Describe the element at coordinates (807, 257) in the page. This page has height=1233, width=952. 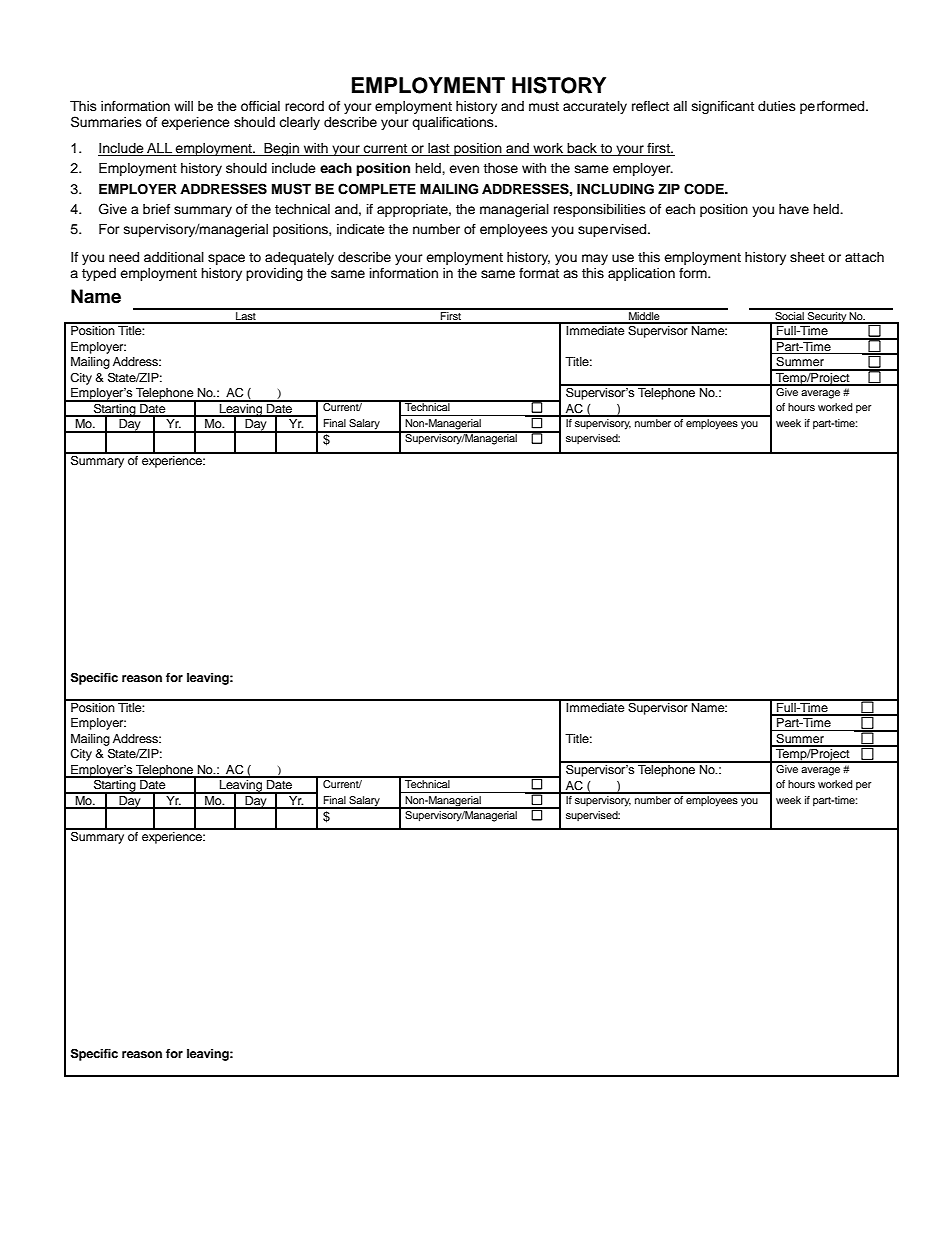
I see `sheet` at that location.
